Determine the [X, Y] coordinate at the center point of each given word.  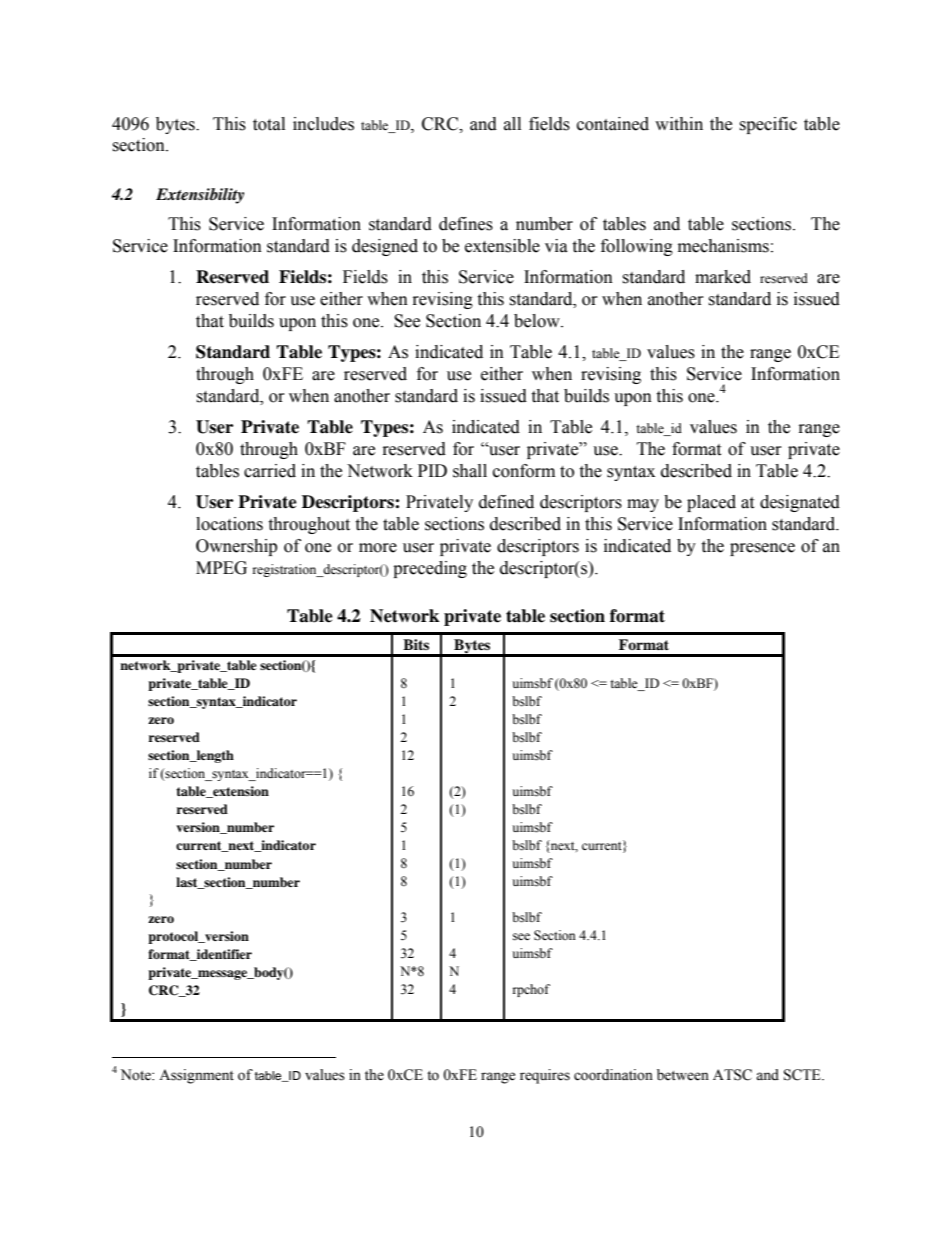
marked [723, 277]
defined [506, 502]
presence [762, 549]
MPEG [221, 568]
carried [270, 471]
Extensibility [200, 196]
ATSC [732, 1075]
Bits [416, 644]
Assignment [196, 1076]
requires [545, 1076]
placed [711, 503]
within [679, 124]
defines [466, 224]
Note [137, 1075]
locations [229, 524]
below [538, 321]
